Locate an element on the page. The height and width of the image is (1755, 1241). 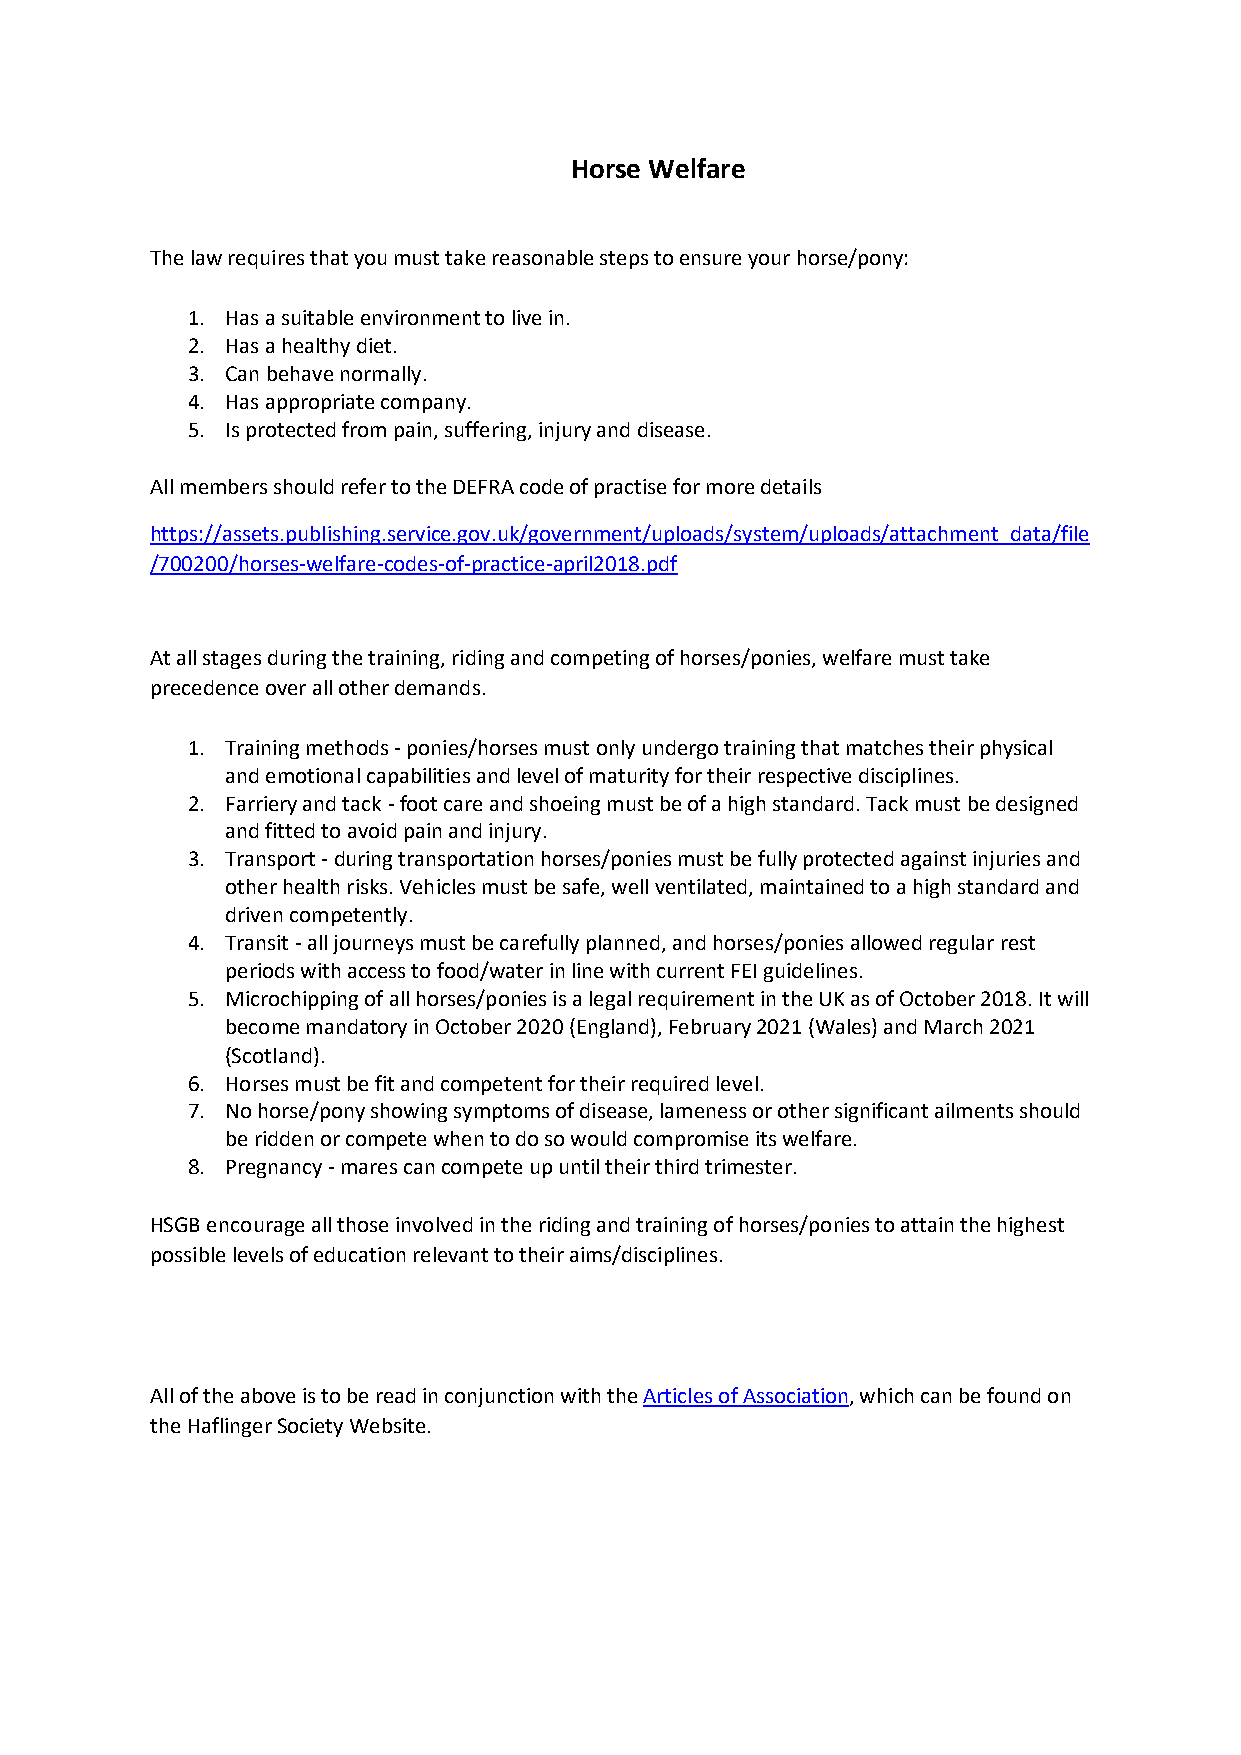
above is located at coordinates (268, 1395).
